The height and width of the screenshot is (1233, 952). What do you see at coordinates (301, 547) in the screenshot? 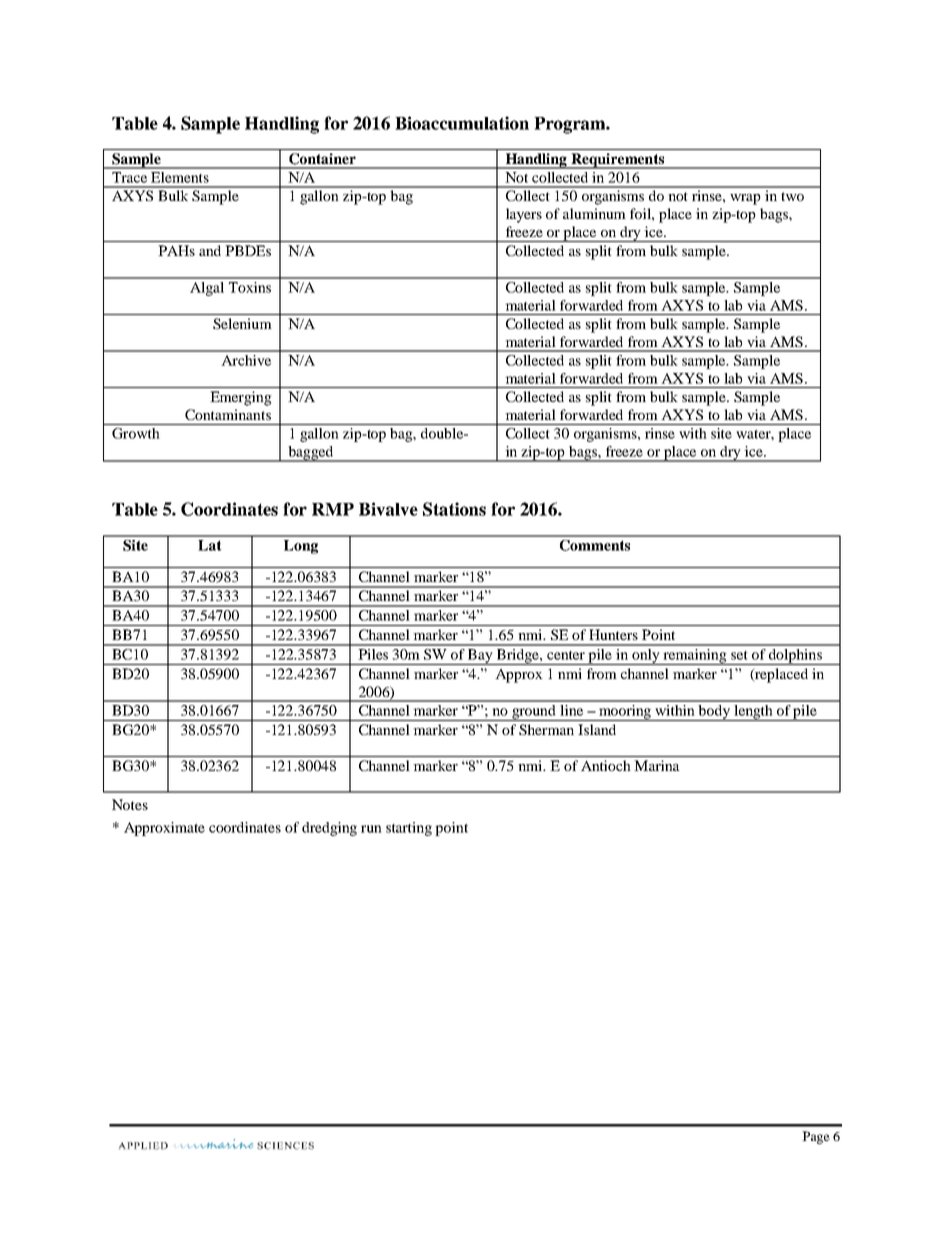
I see `Long` at bounding box center [301, 547].
